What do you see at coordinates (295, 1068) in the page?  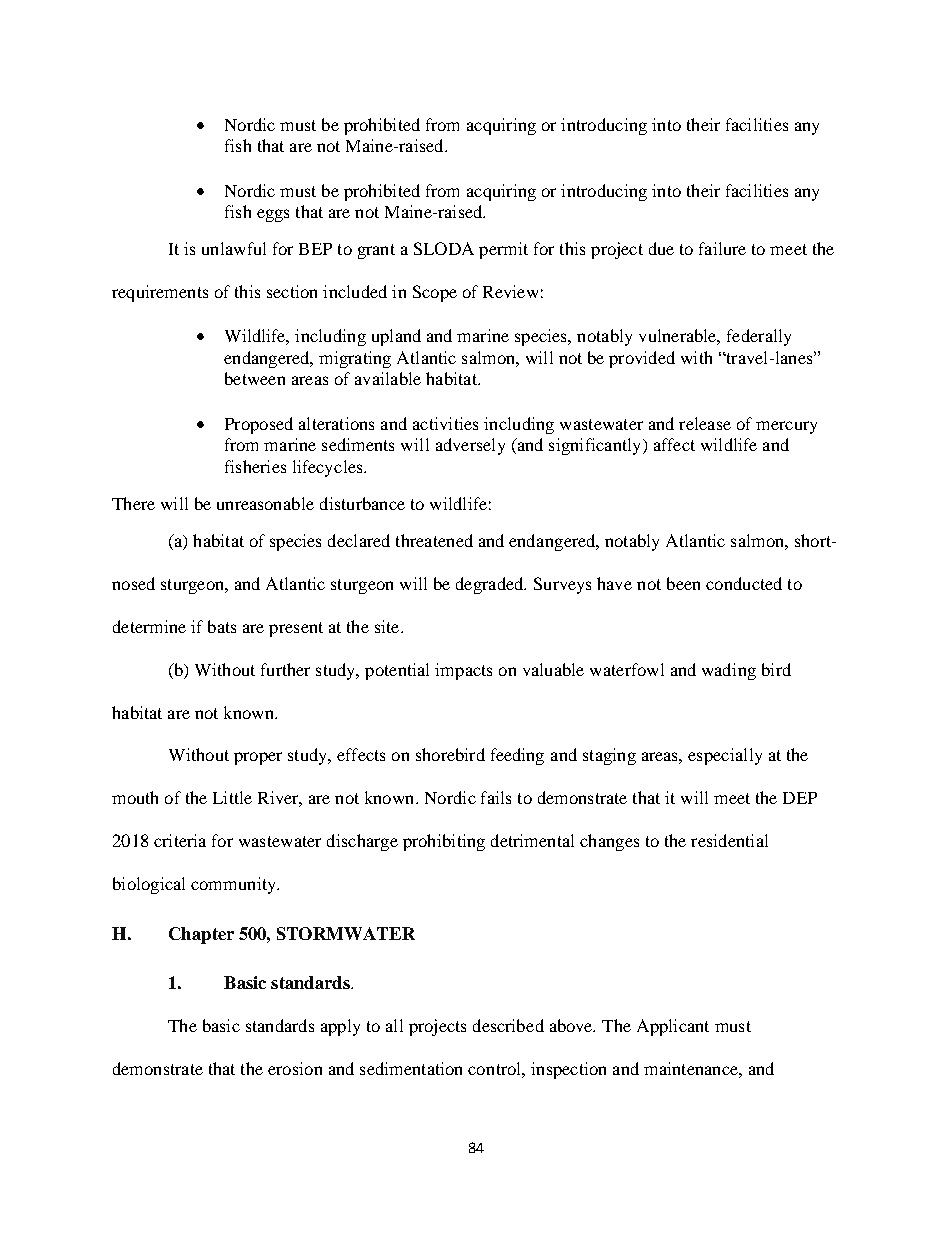 I see `erosion` at bounding box center [295, 1068].
